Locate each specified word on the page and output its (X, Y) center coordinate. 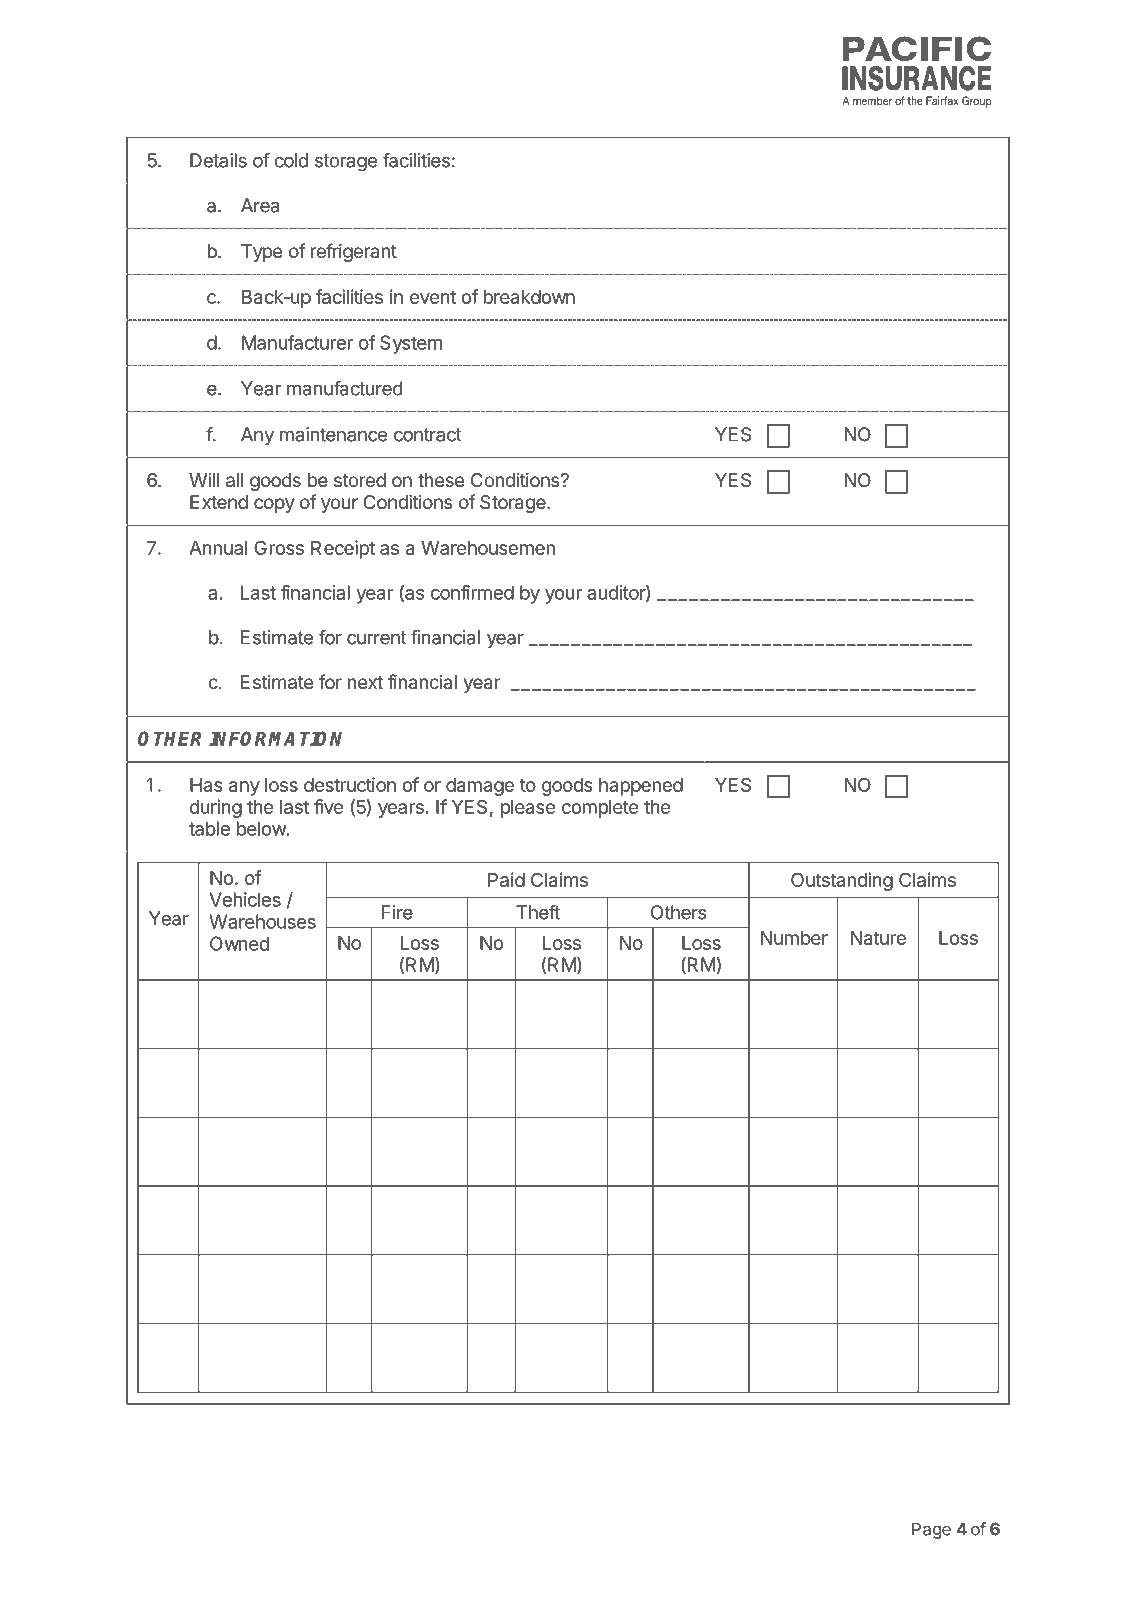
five (328, 806)
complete (600, 809)
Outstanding (842, 881)
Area (260, 205)
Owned (239, 943)
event (433, 297)
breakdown (529, 297)
